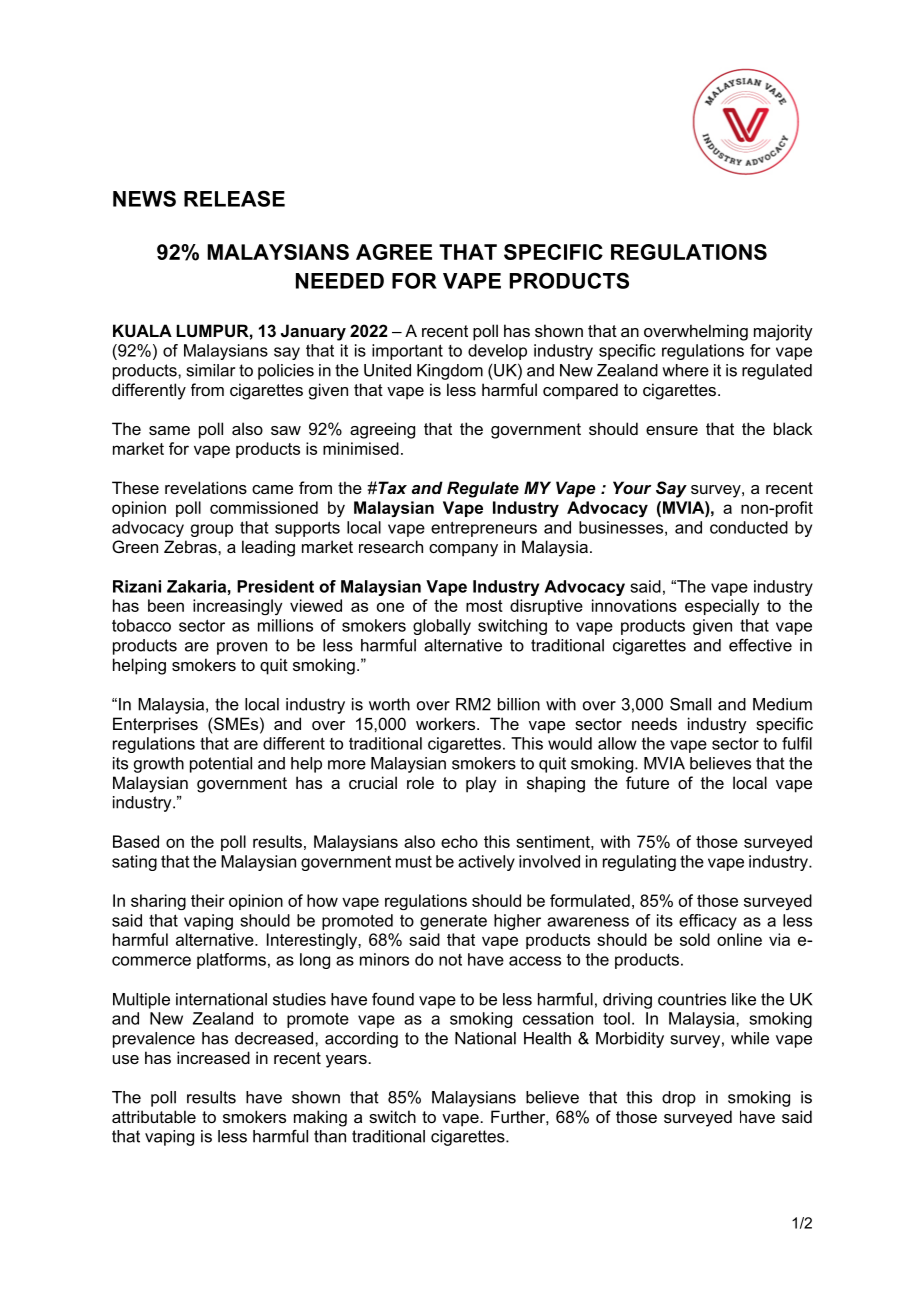  What do you see at coordinates (212, 530) in the document?
I see `group` at bounding box center [212, 530].
